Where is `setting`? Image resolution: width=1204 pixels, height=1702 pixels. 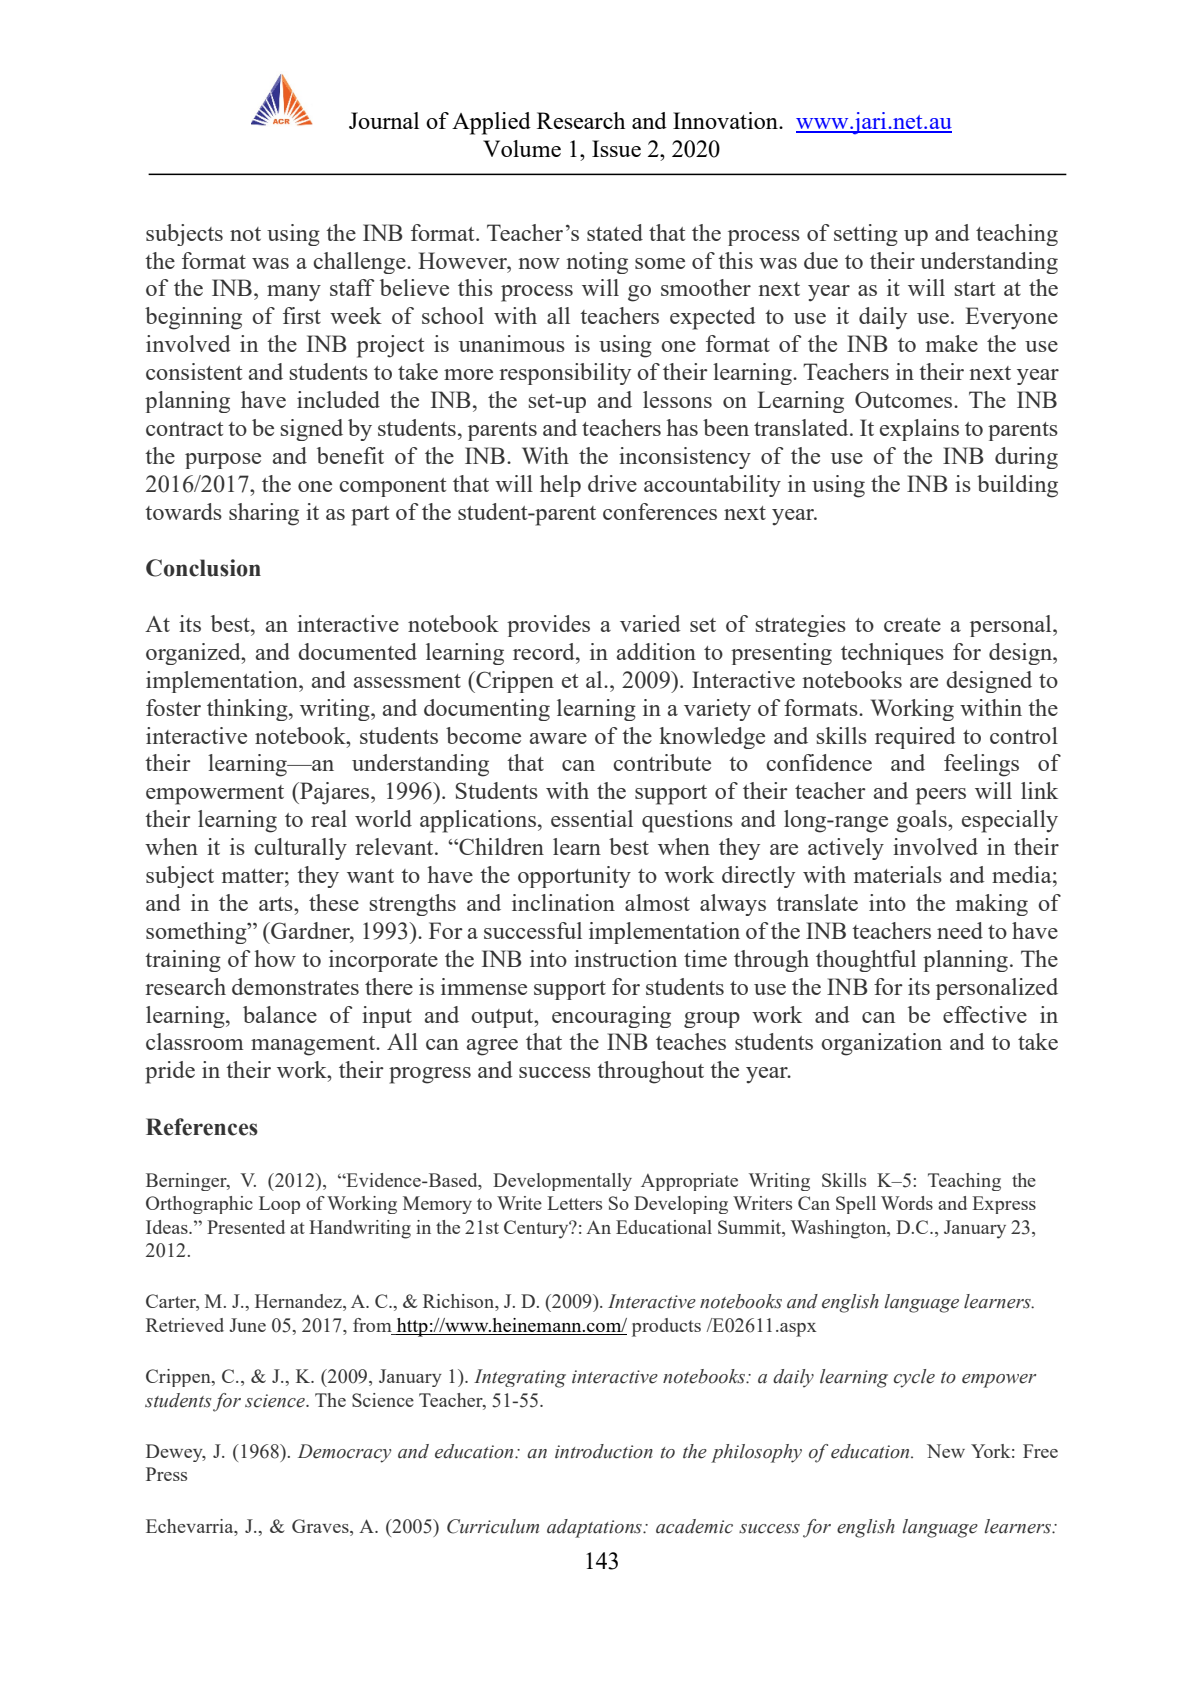 setting is located at coordinates (866, 235).
